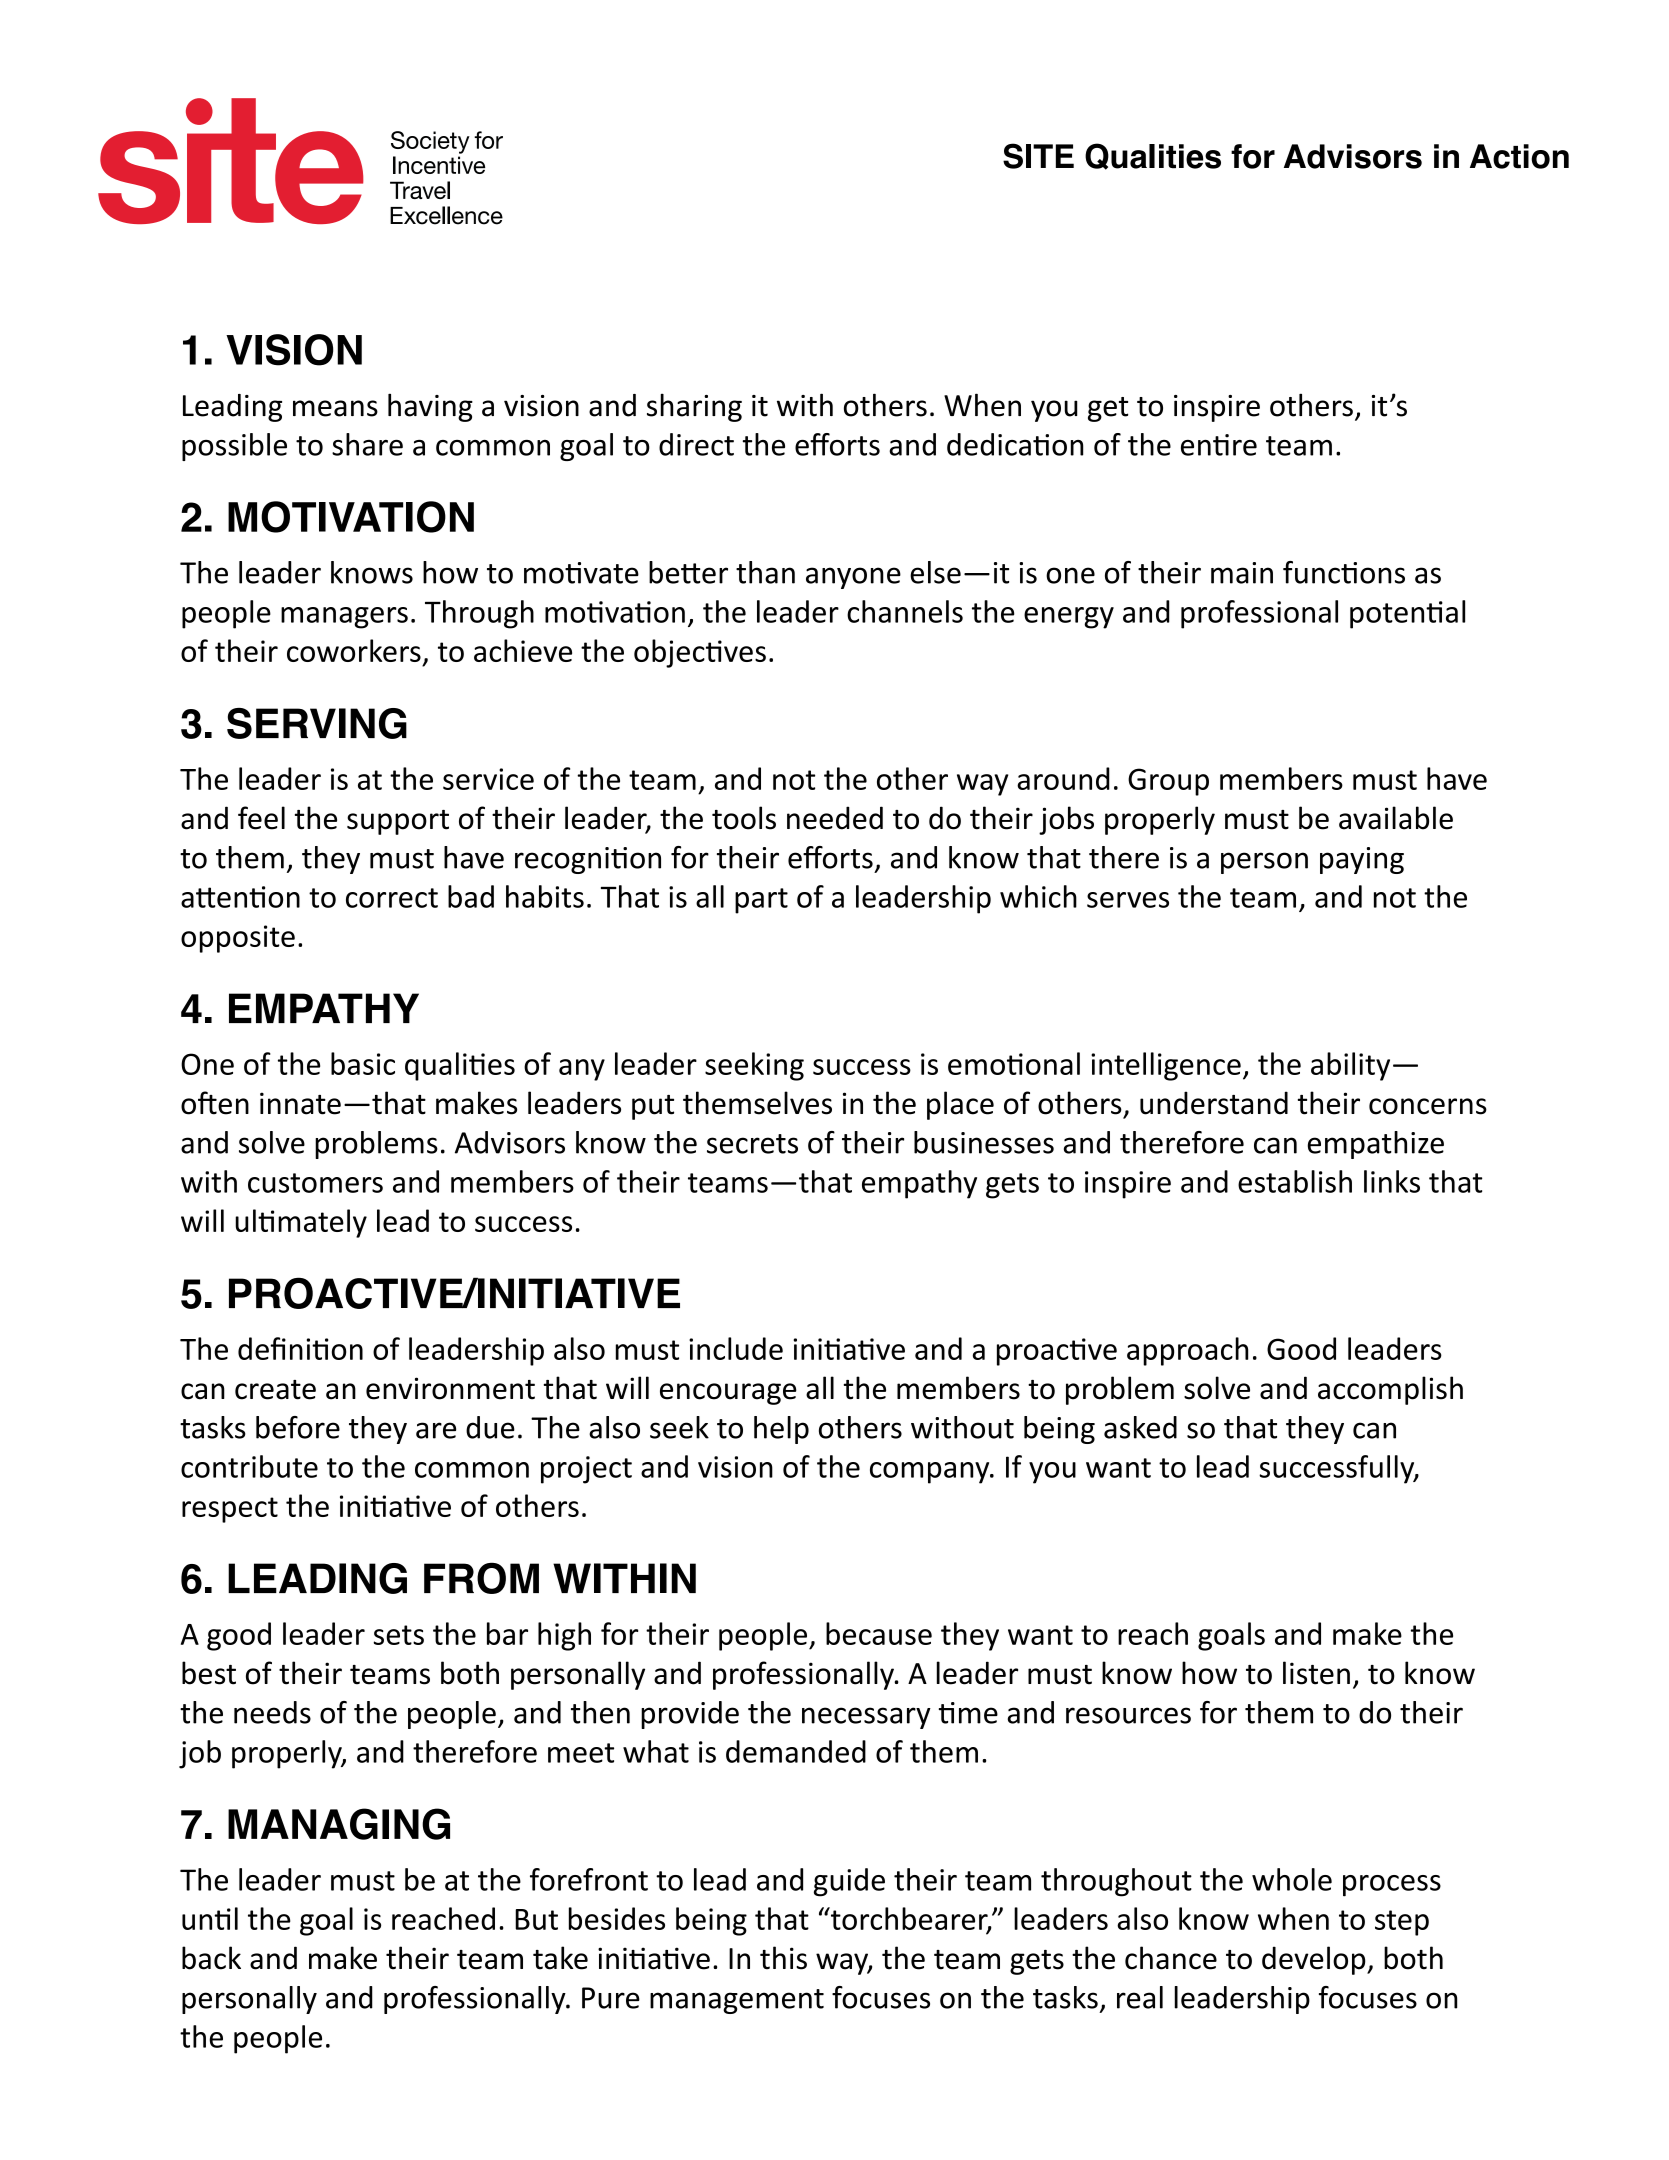 This page has width=1669, height=2160. I want to click on paying, so click(1362, 860).
